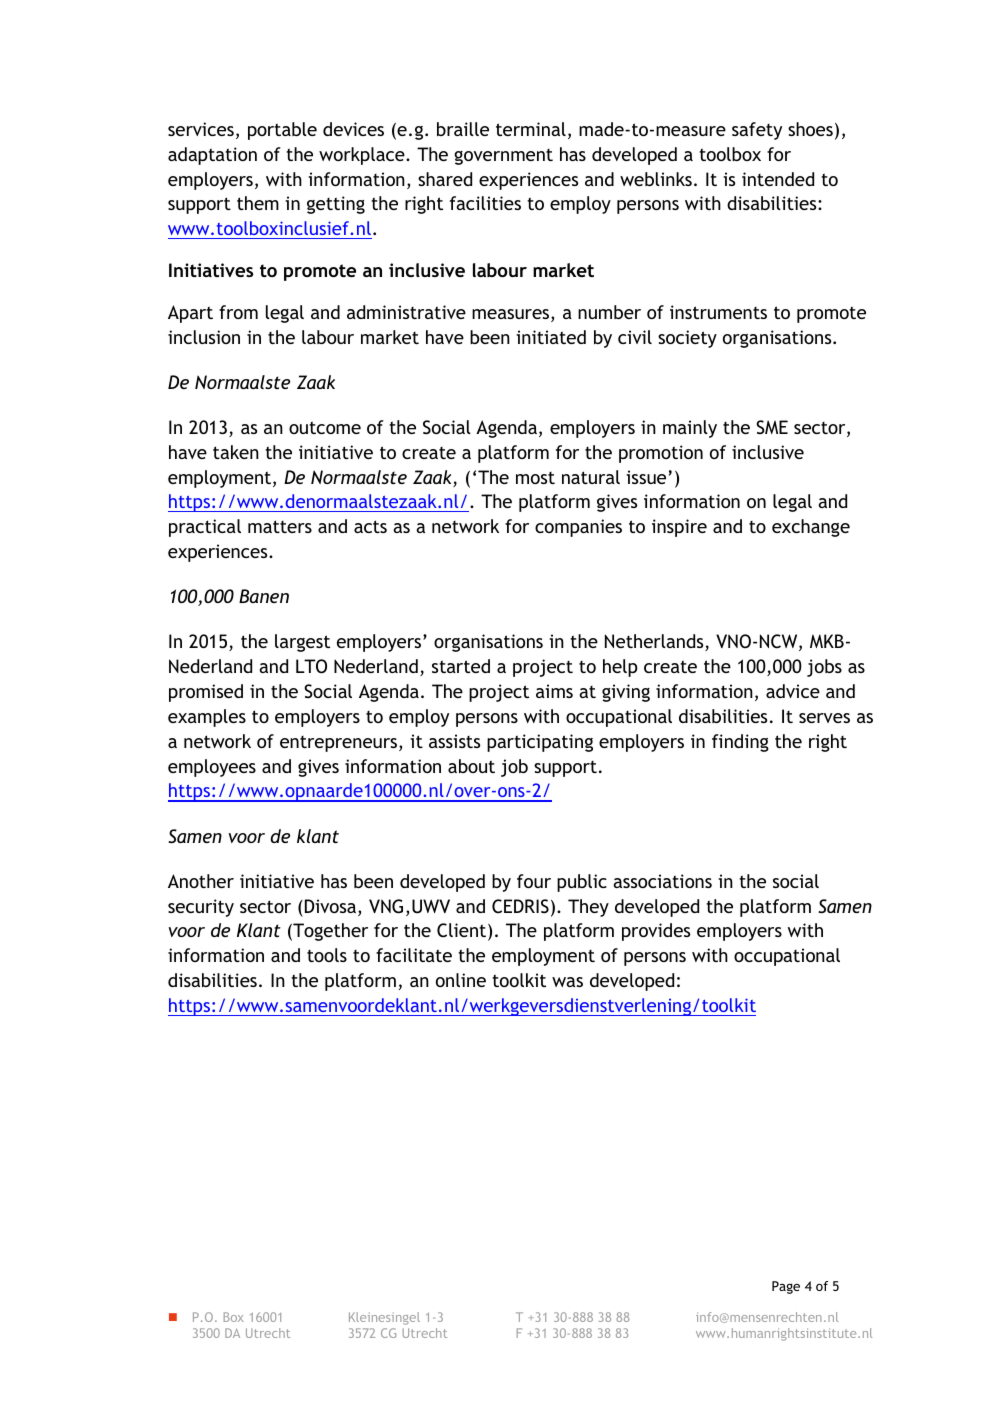 The height and width of the image is (1424, 1007). I want to click on Page, so click(786, 1287).
